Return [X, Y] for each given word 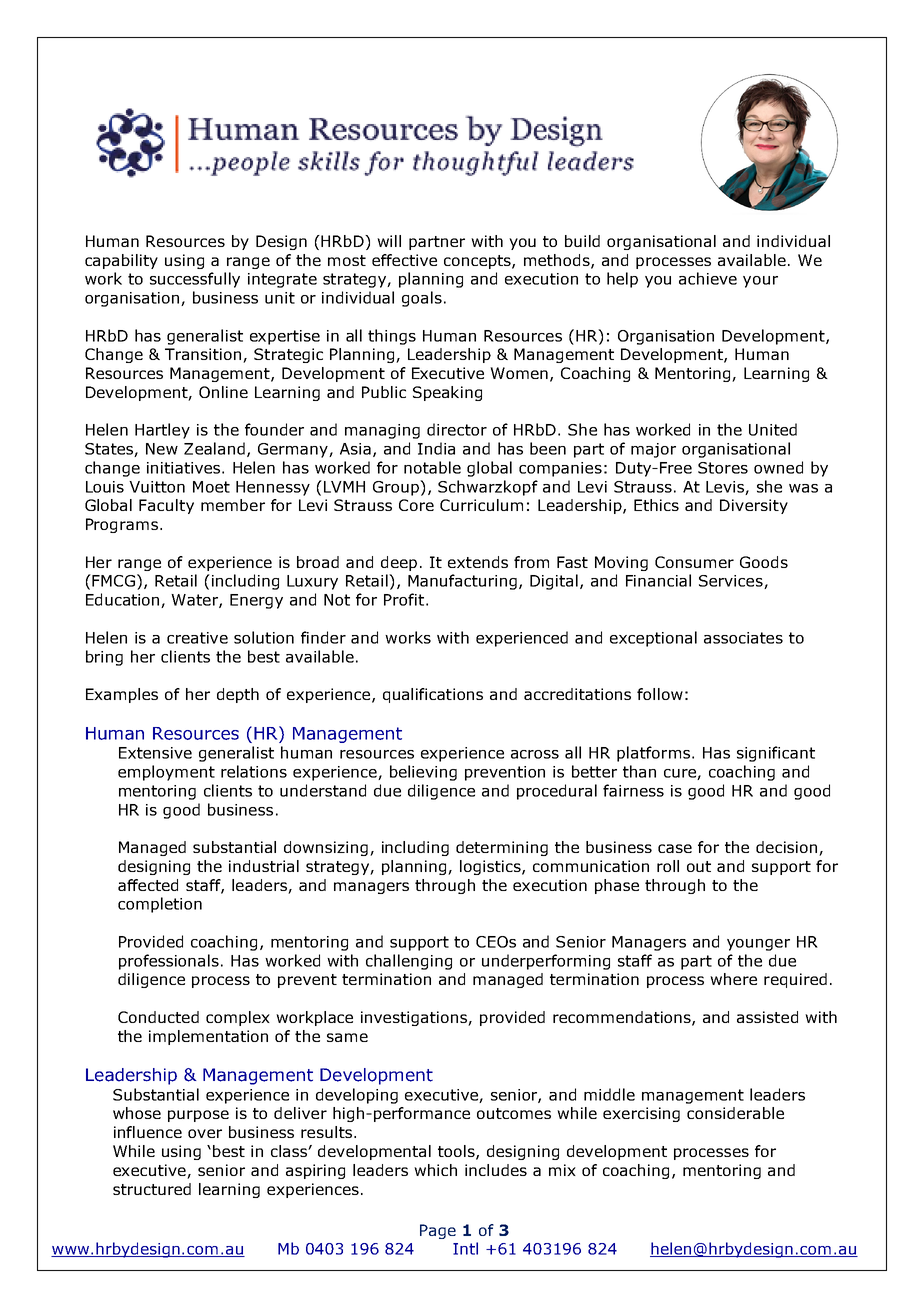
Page [438, 1231]
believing [423, 773]
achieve [708, 278]
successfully [195, 280]
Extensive [155, 753]
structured [152, 1189]
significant [776, 754]
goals [422, 299]
